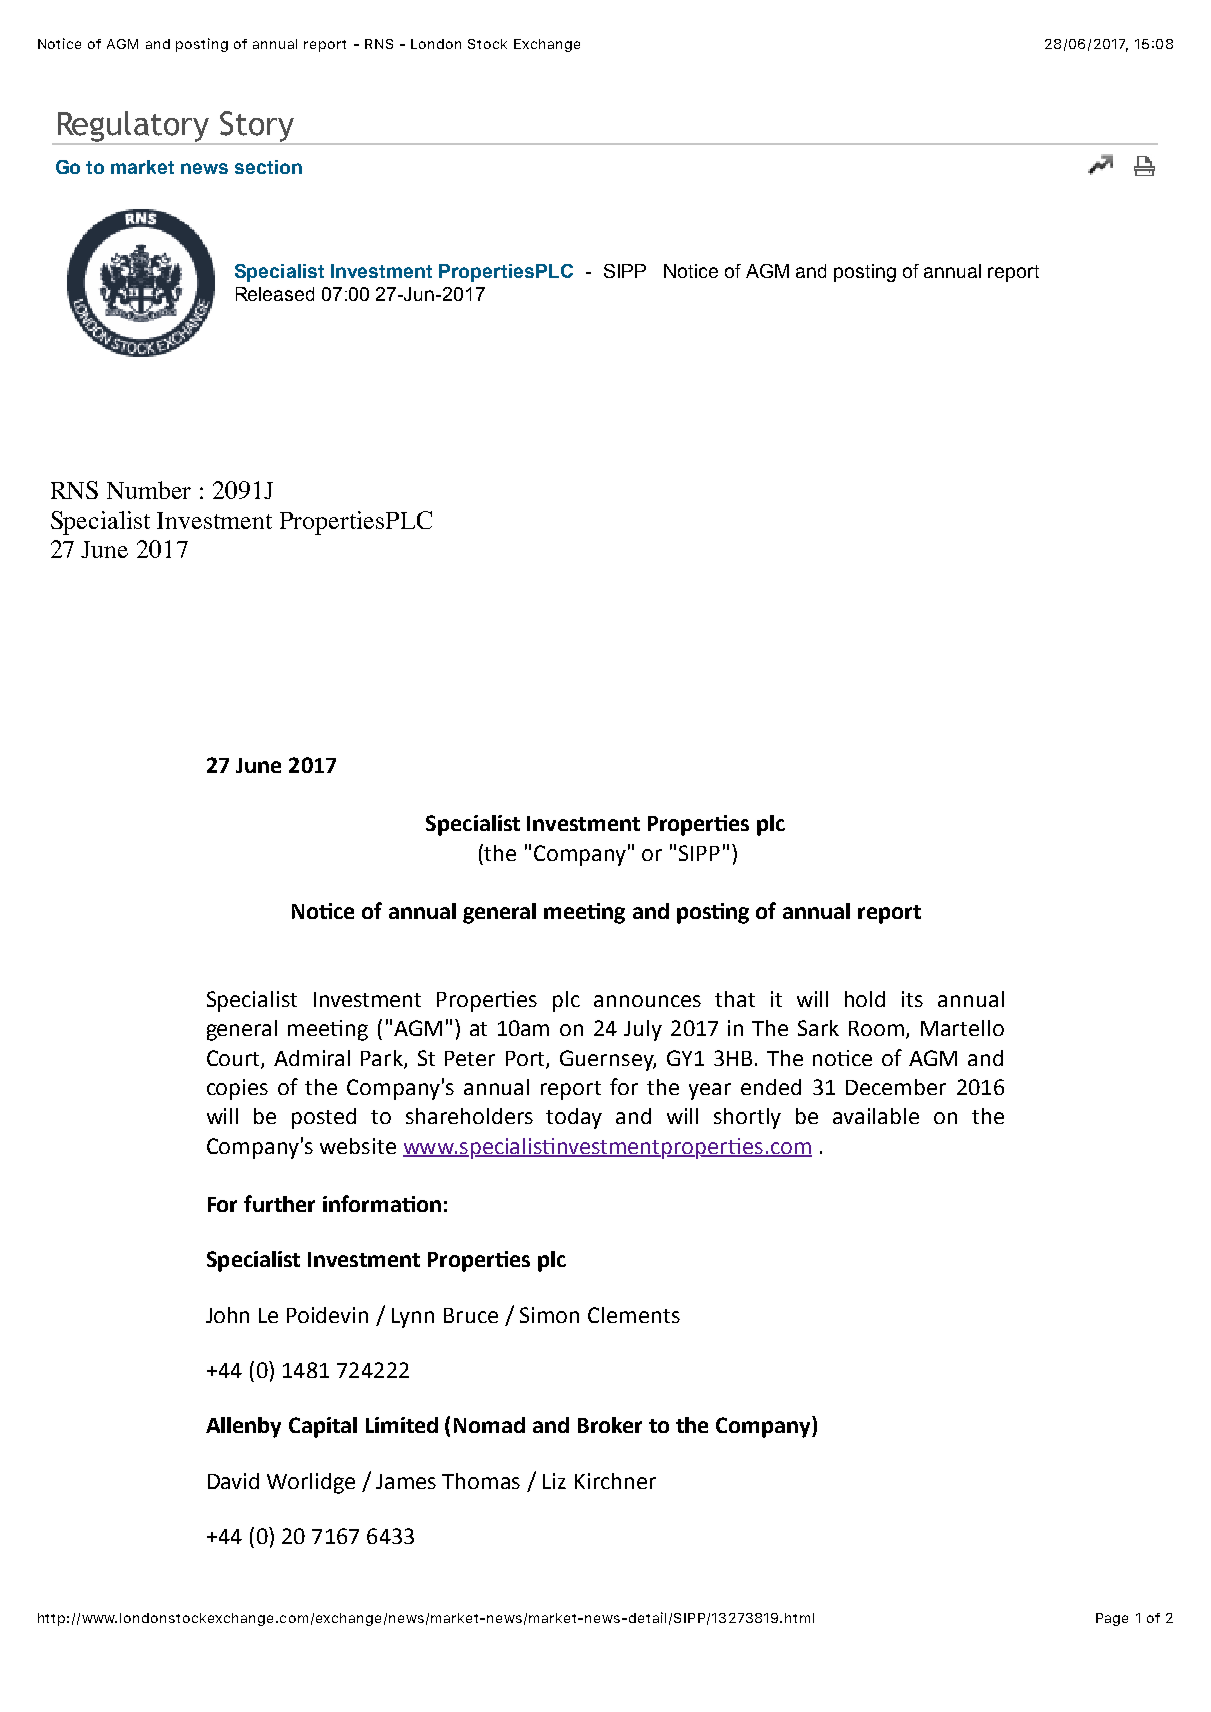 This screenshot has height=1712, width=1211. Describe the element at coordinates (312, 1058) in the screenshot. I see `Admiral` at that location.
